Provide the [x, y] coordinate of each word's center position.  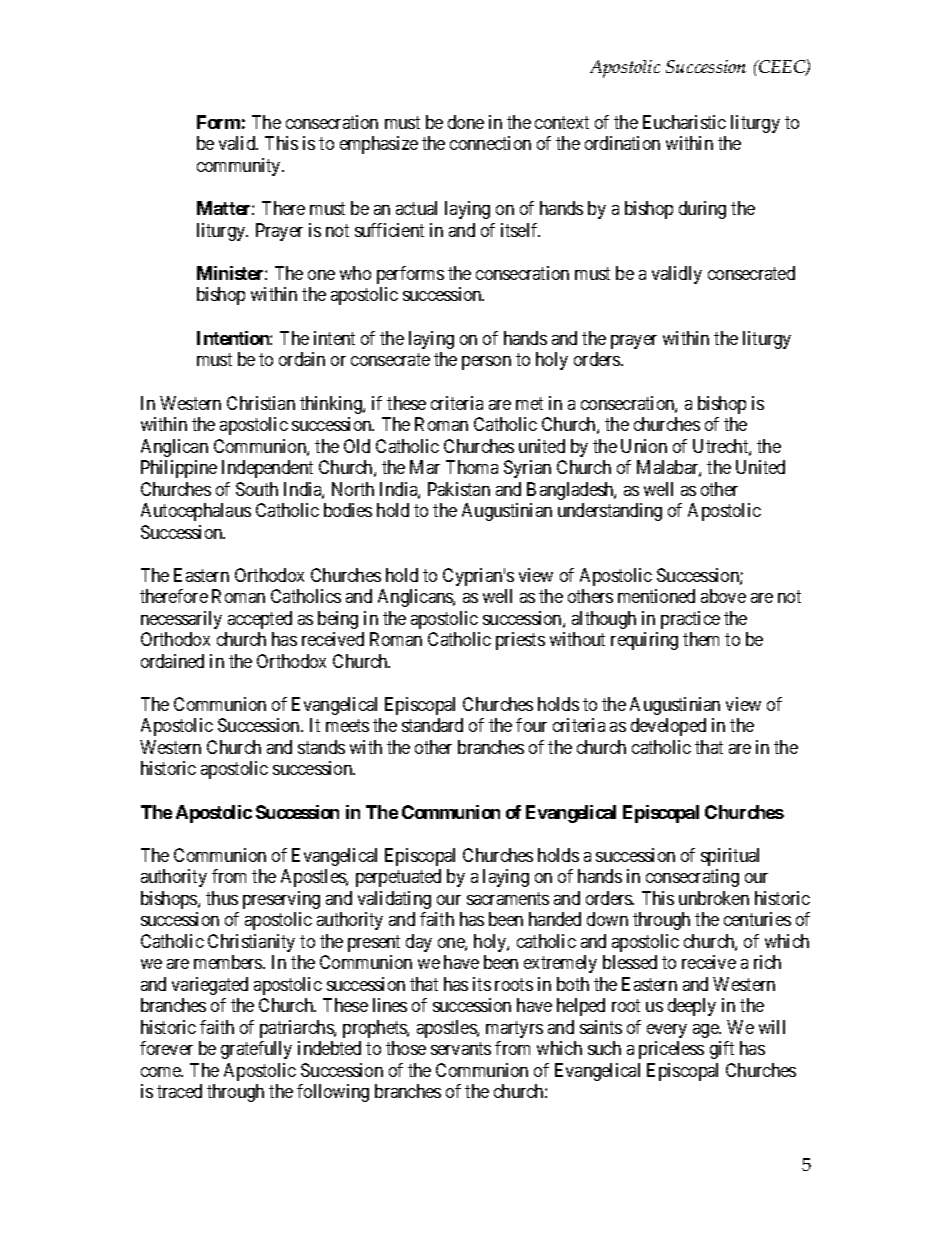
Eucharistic [684, 122]
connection [490, 143]
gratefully [256, 1050]
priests [520, 641]
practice [690, 620]
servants [461, 1049]
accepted [260, 620]
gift [722, 1050]
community [240, 167]
